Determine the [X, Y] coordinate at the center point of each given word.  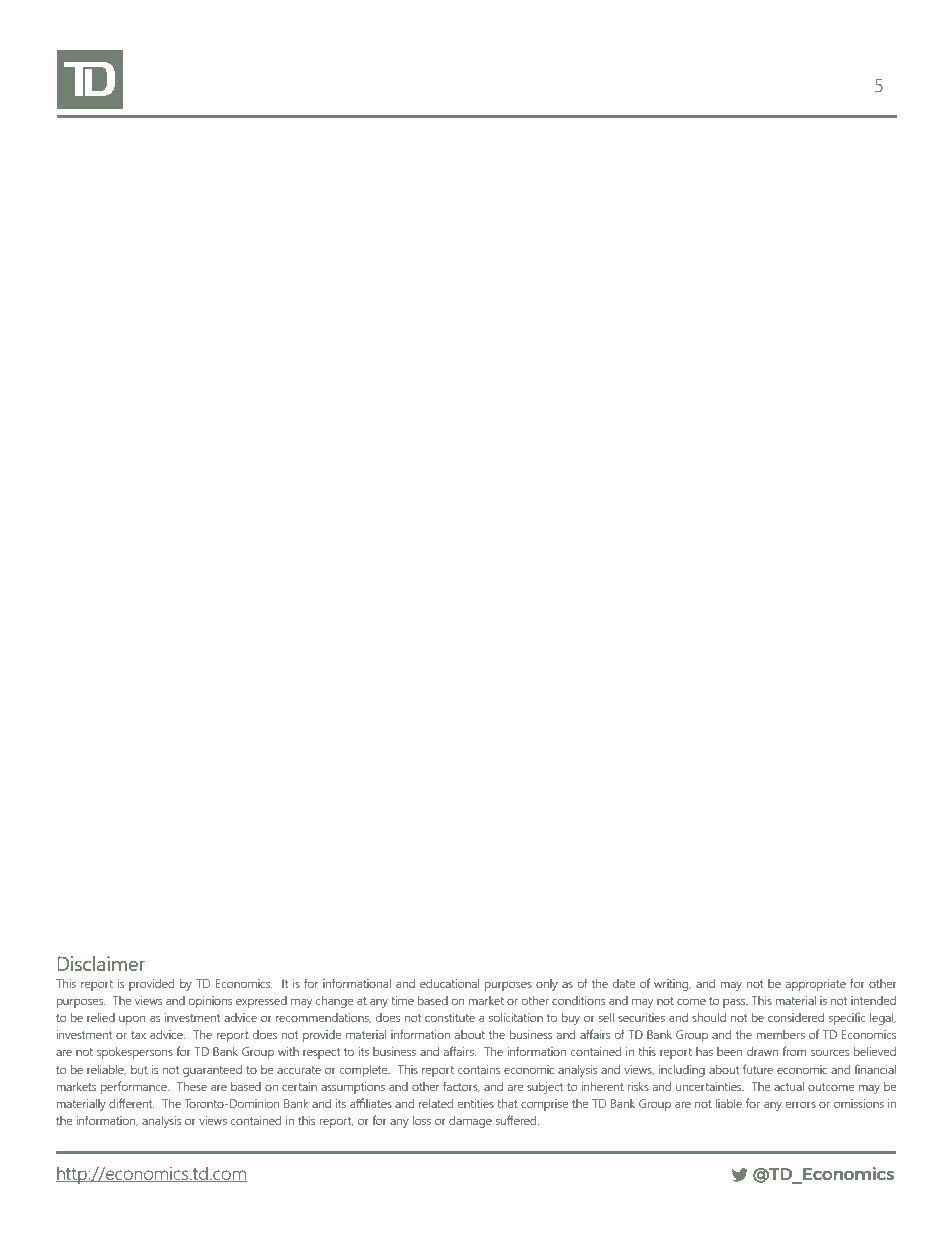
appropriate [816, 985]
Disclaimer [101, 963]
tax [138, 1035]
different [132, 1103]
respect [321, 1053]
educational [449, 983]
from [794, 1051]
